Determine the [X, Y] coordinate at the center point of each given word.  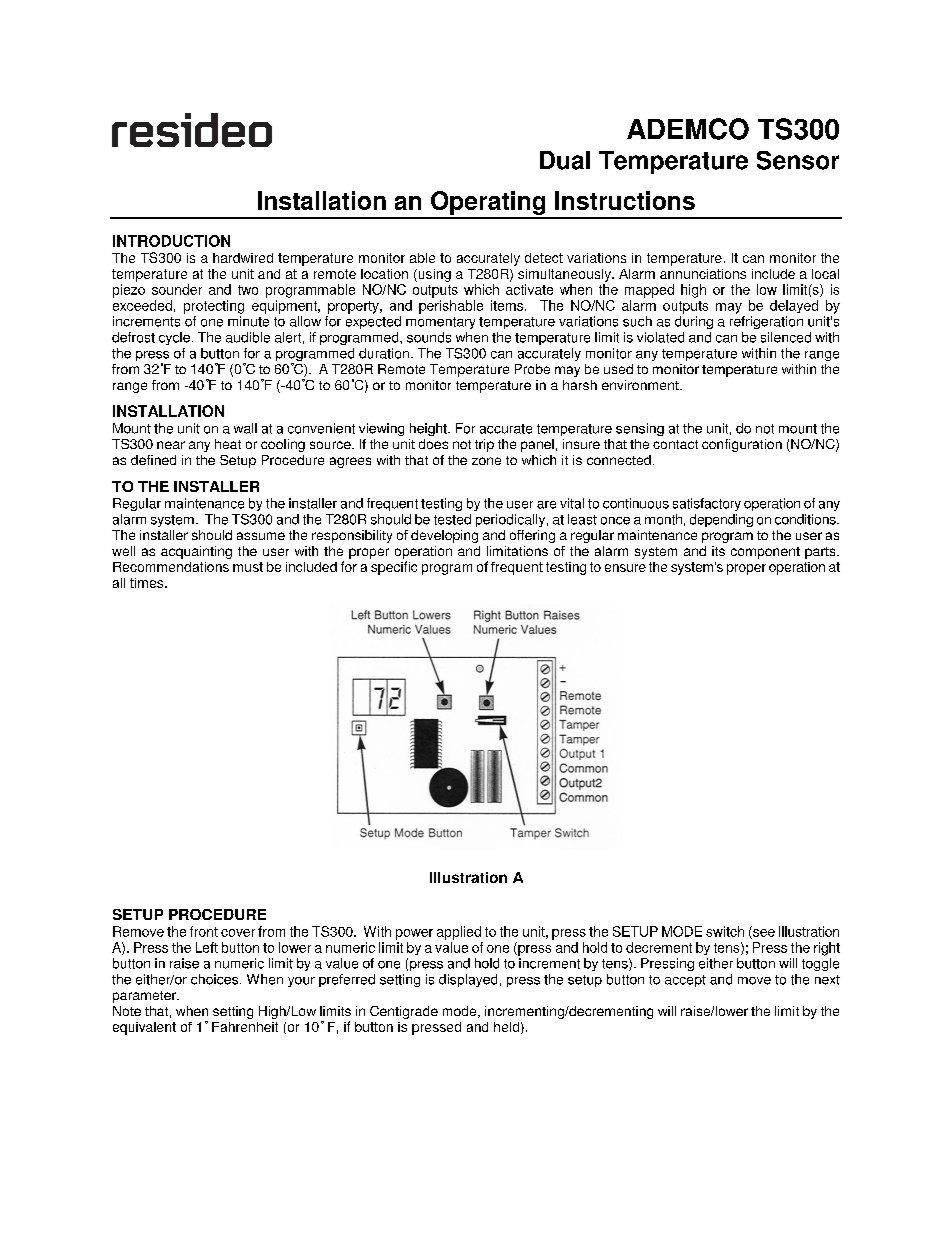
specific [394, 568]
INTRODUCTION [171, 241]
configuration [742, 445]
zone [486, 461]
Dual [565, 160]
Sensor [798, 160]
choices [216, 979]
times [148, 583]
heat [228, 444]
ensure [625, 568]
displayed [468, 980]
